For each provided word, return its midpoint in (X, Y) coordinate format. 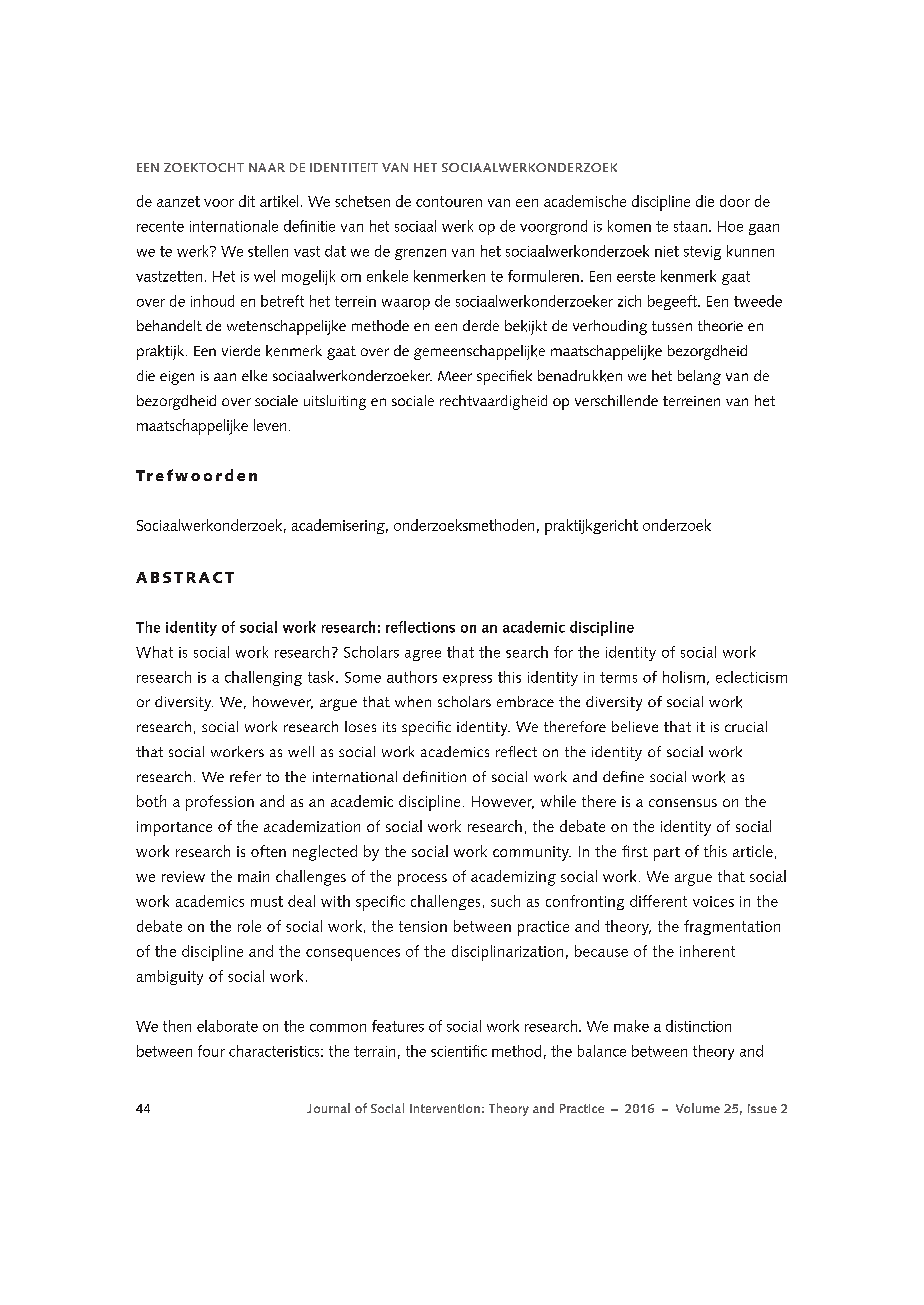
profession (220, 803)
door (735, 201)
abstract (185, 577)
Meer (455, 376)
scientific (459, 1051)
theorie (720, 325)
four (211, 1051)
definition (434, 776)
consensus (683, 803)
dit (247, 201)
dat (335, 251)
